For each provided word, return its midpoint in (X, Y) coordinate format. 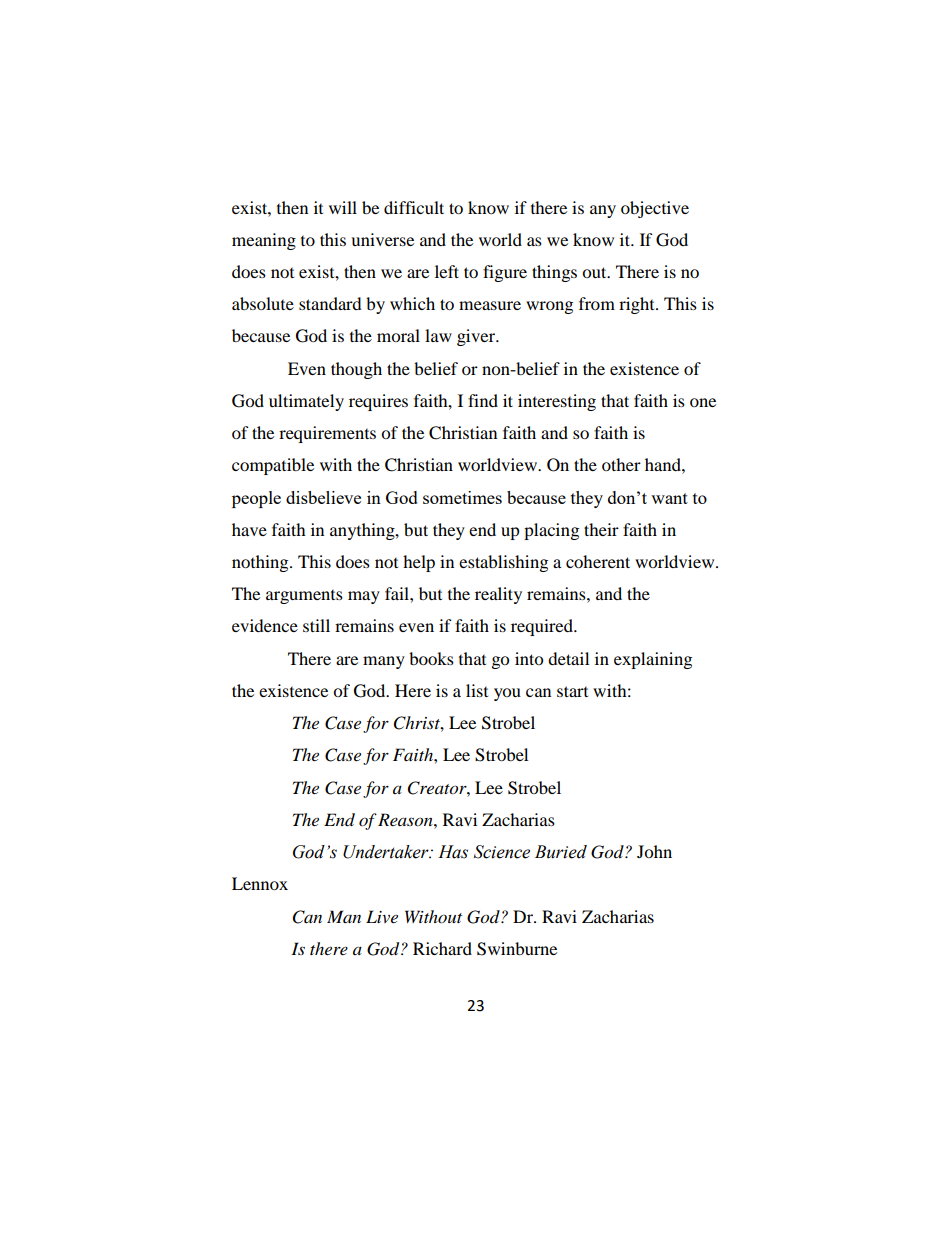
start (572, 691)
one (703, 402)
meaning (264, 241)
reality (498, 595)
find (483, 400)
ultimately (306, 402)
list (477, 690)
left (447, 271)
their (601, 529)
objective (655, 209)
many (384, 662)
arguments (304, 597)
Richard (442, 948)
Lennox (260, 883)
